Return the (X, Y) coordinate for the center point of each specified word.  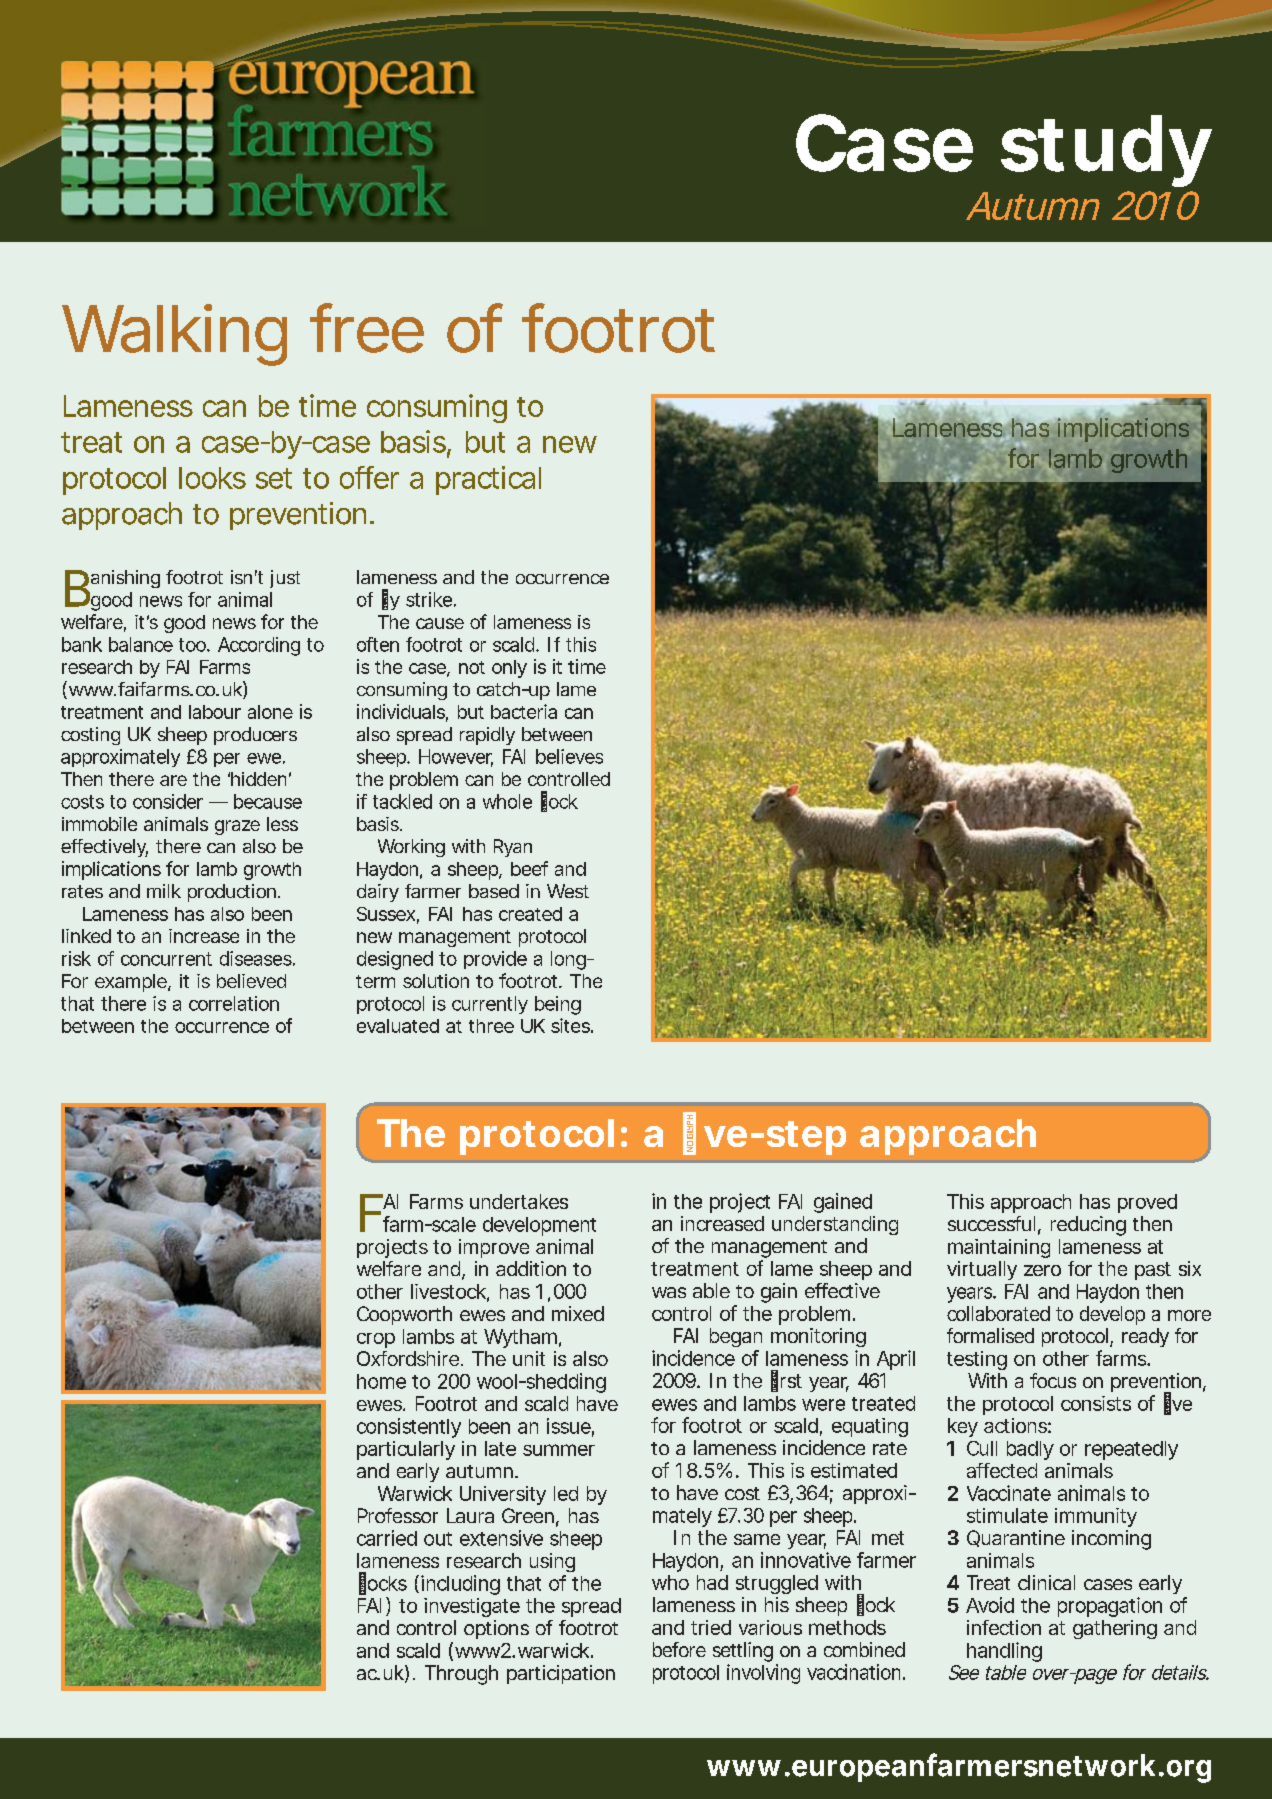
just (285, 579)
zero (1042, 1270)
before (679, 1649)
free (367, 328)
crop (376, 1340)
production (232, 893)
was (669, 1292)
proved (1147, 1203)
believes (569, 756)
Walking (174, 335)
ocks (387, 1583)
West (568, 891)
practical (488, 480)
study (1105, 151)
